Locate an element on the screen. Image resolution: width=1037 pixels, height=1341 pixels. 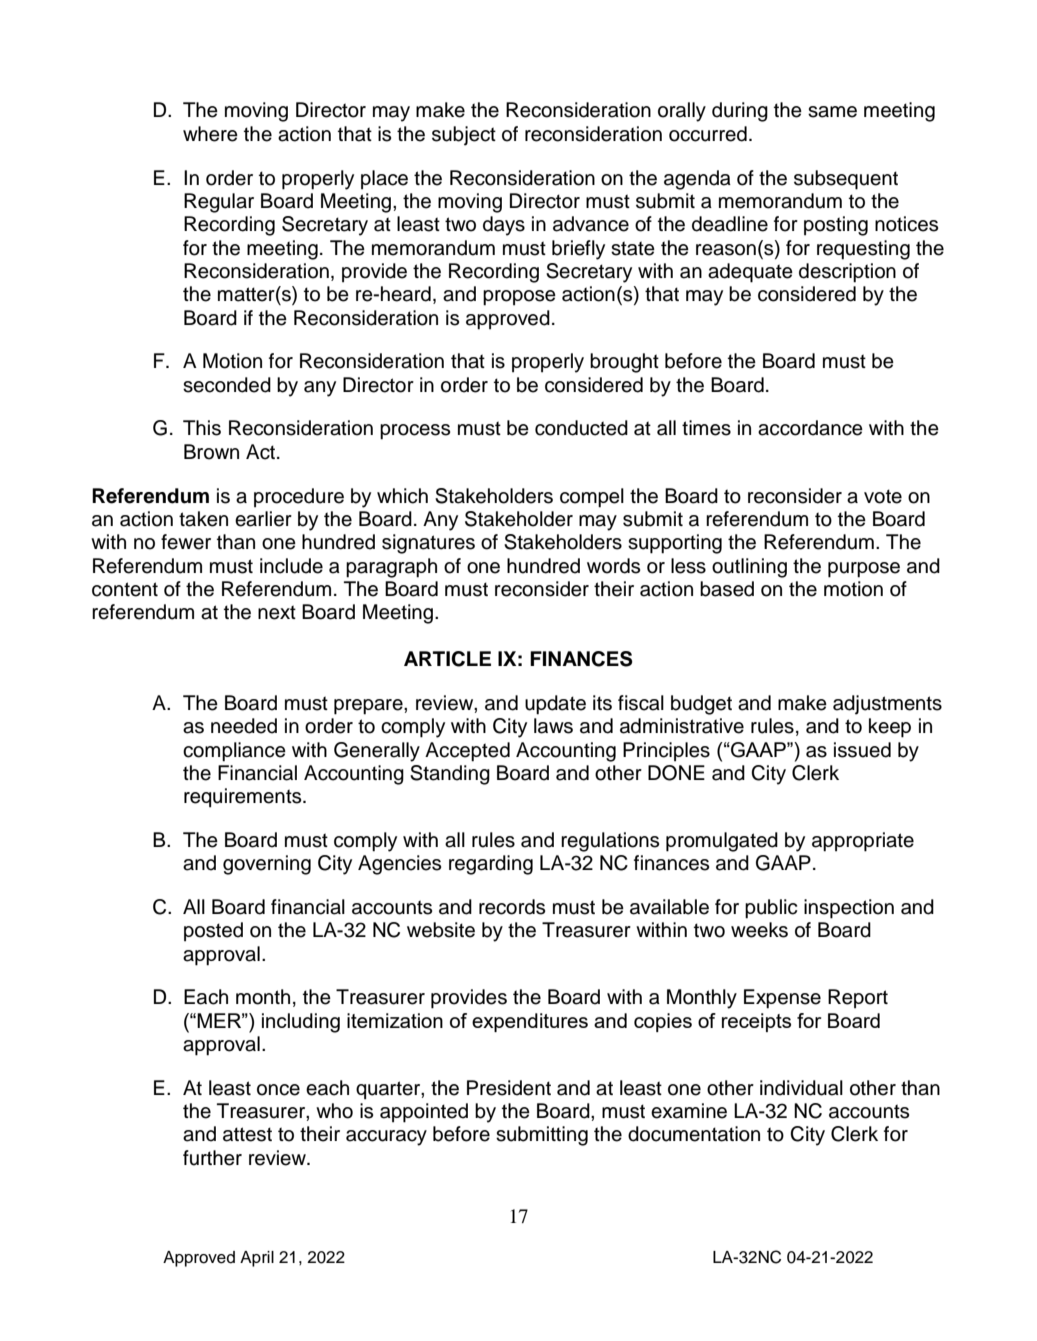
accordance is located at coordinates (810, 428).
